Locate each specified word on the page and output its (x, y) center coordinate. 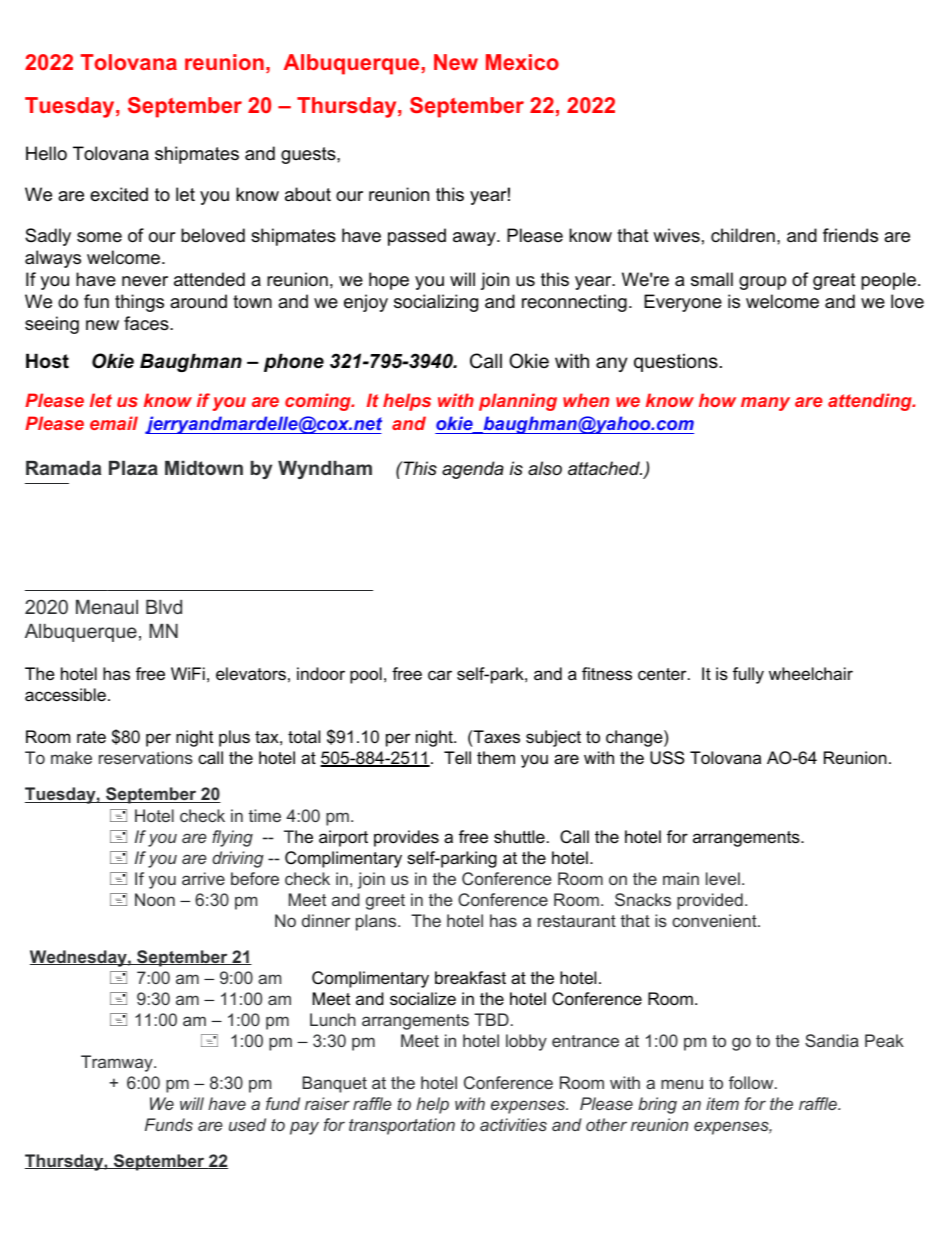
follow (752, 1082)
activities (513, 1124)
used (247, 1124)
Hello (46, 153)
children (743, 235)
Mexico (522, 62)
